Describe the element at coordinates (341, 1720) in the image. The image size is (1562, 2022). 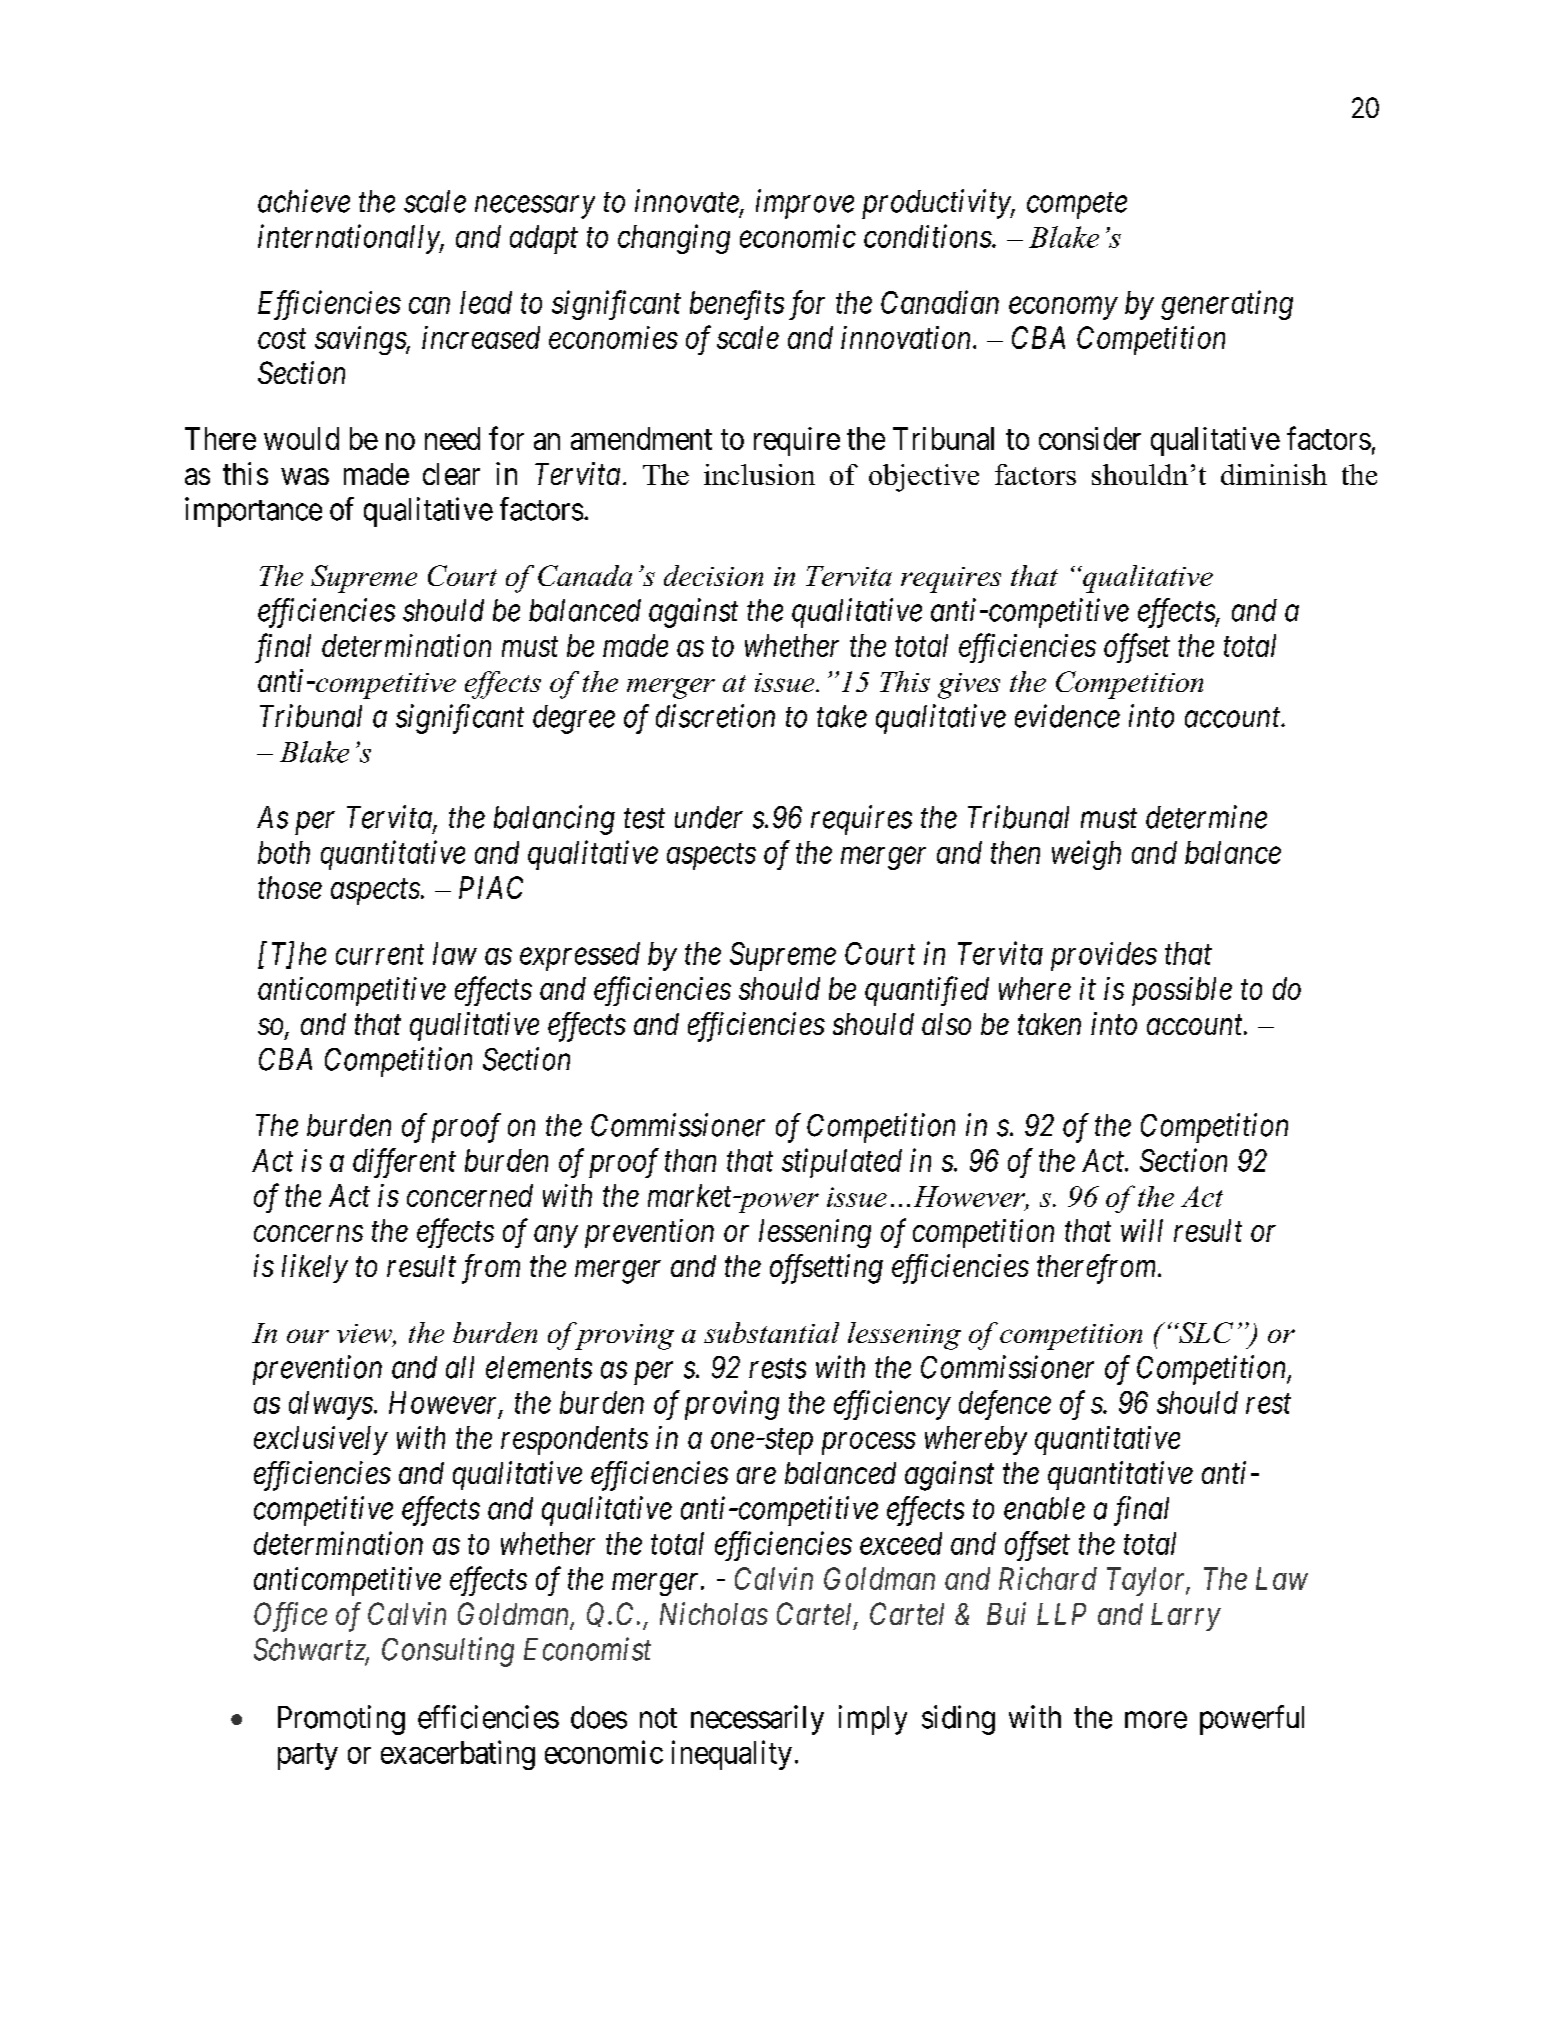
I see `Promoting` at that location.
